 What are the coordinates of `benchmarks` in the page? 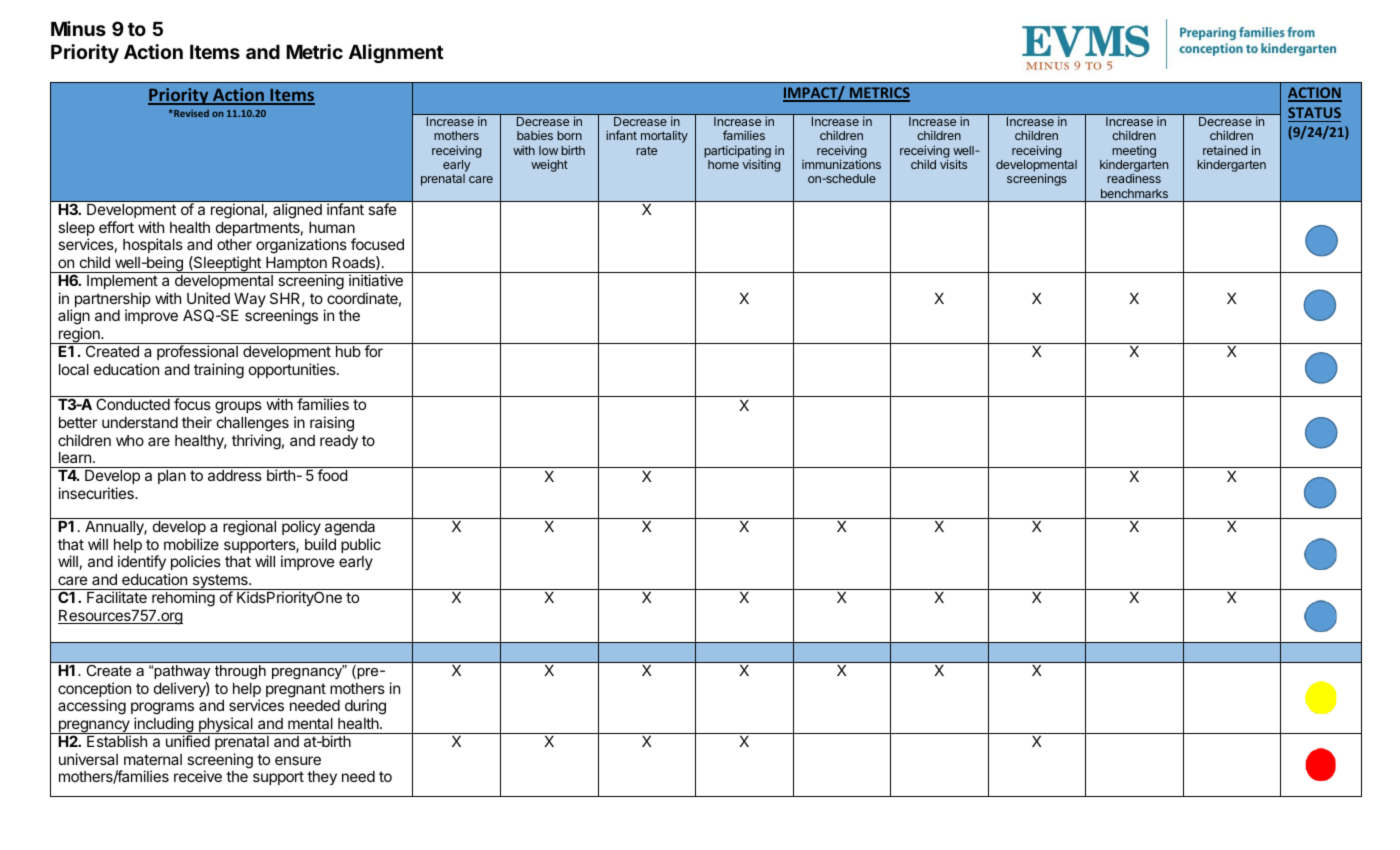 It's located at (1134, 193).
